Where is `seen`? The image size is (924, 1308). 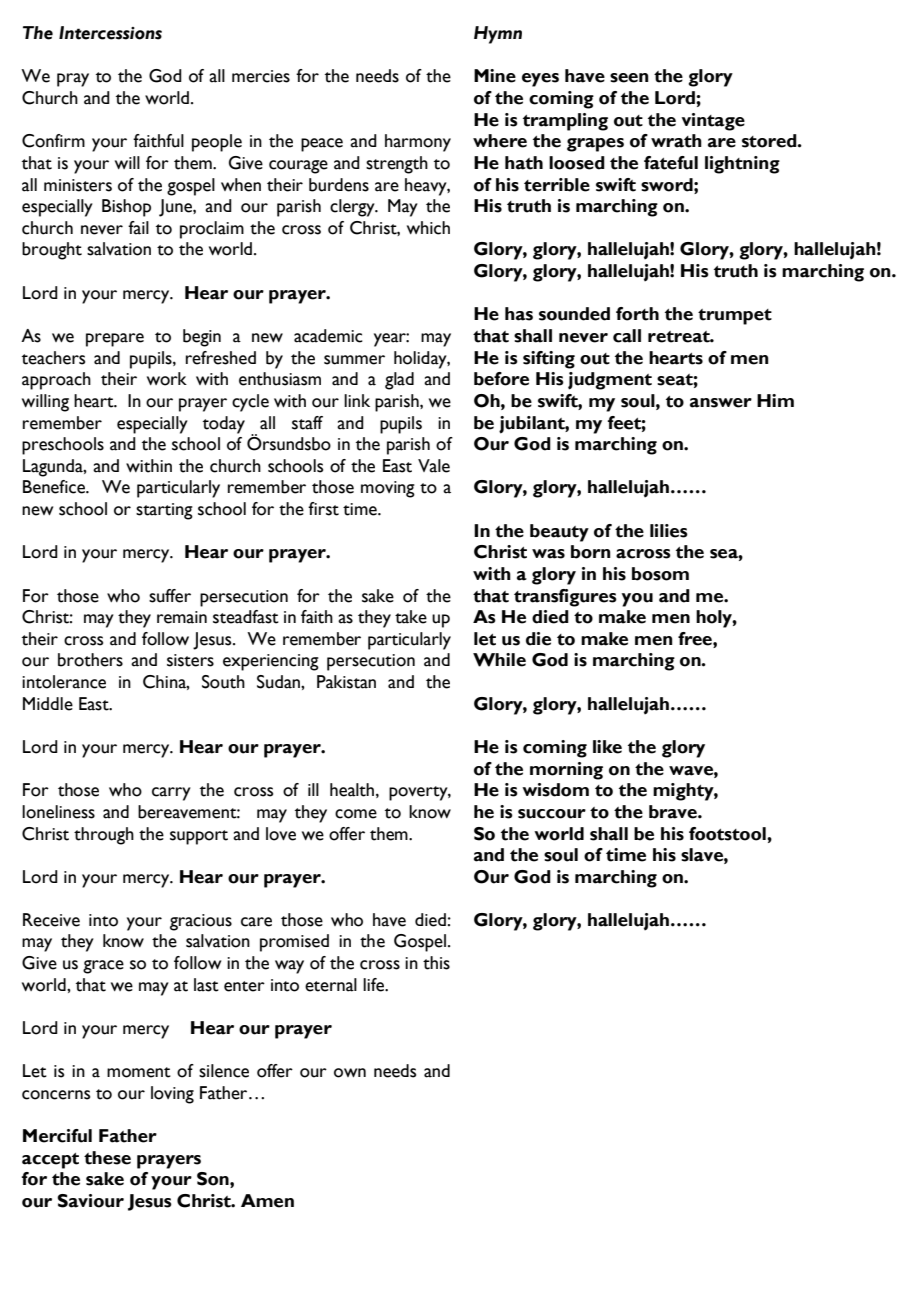 seen is located at coordinates (629, 78).
